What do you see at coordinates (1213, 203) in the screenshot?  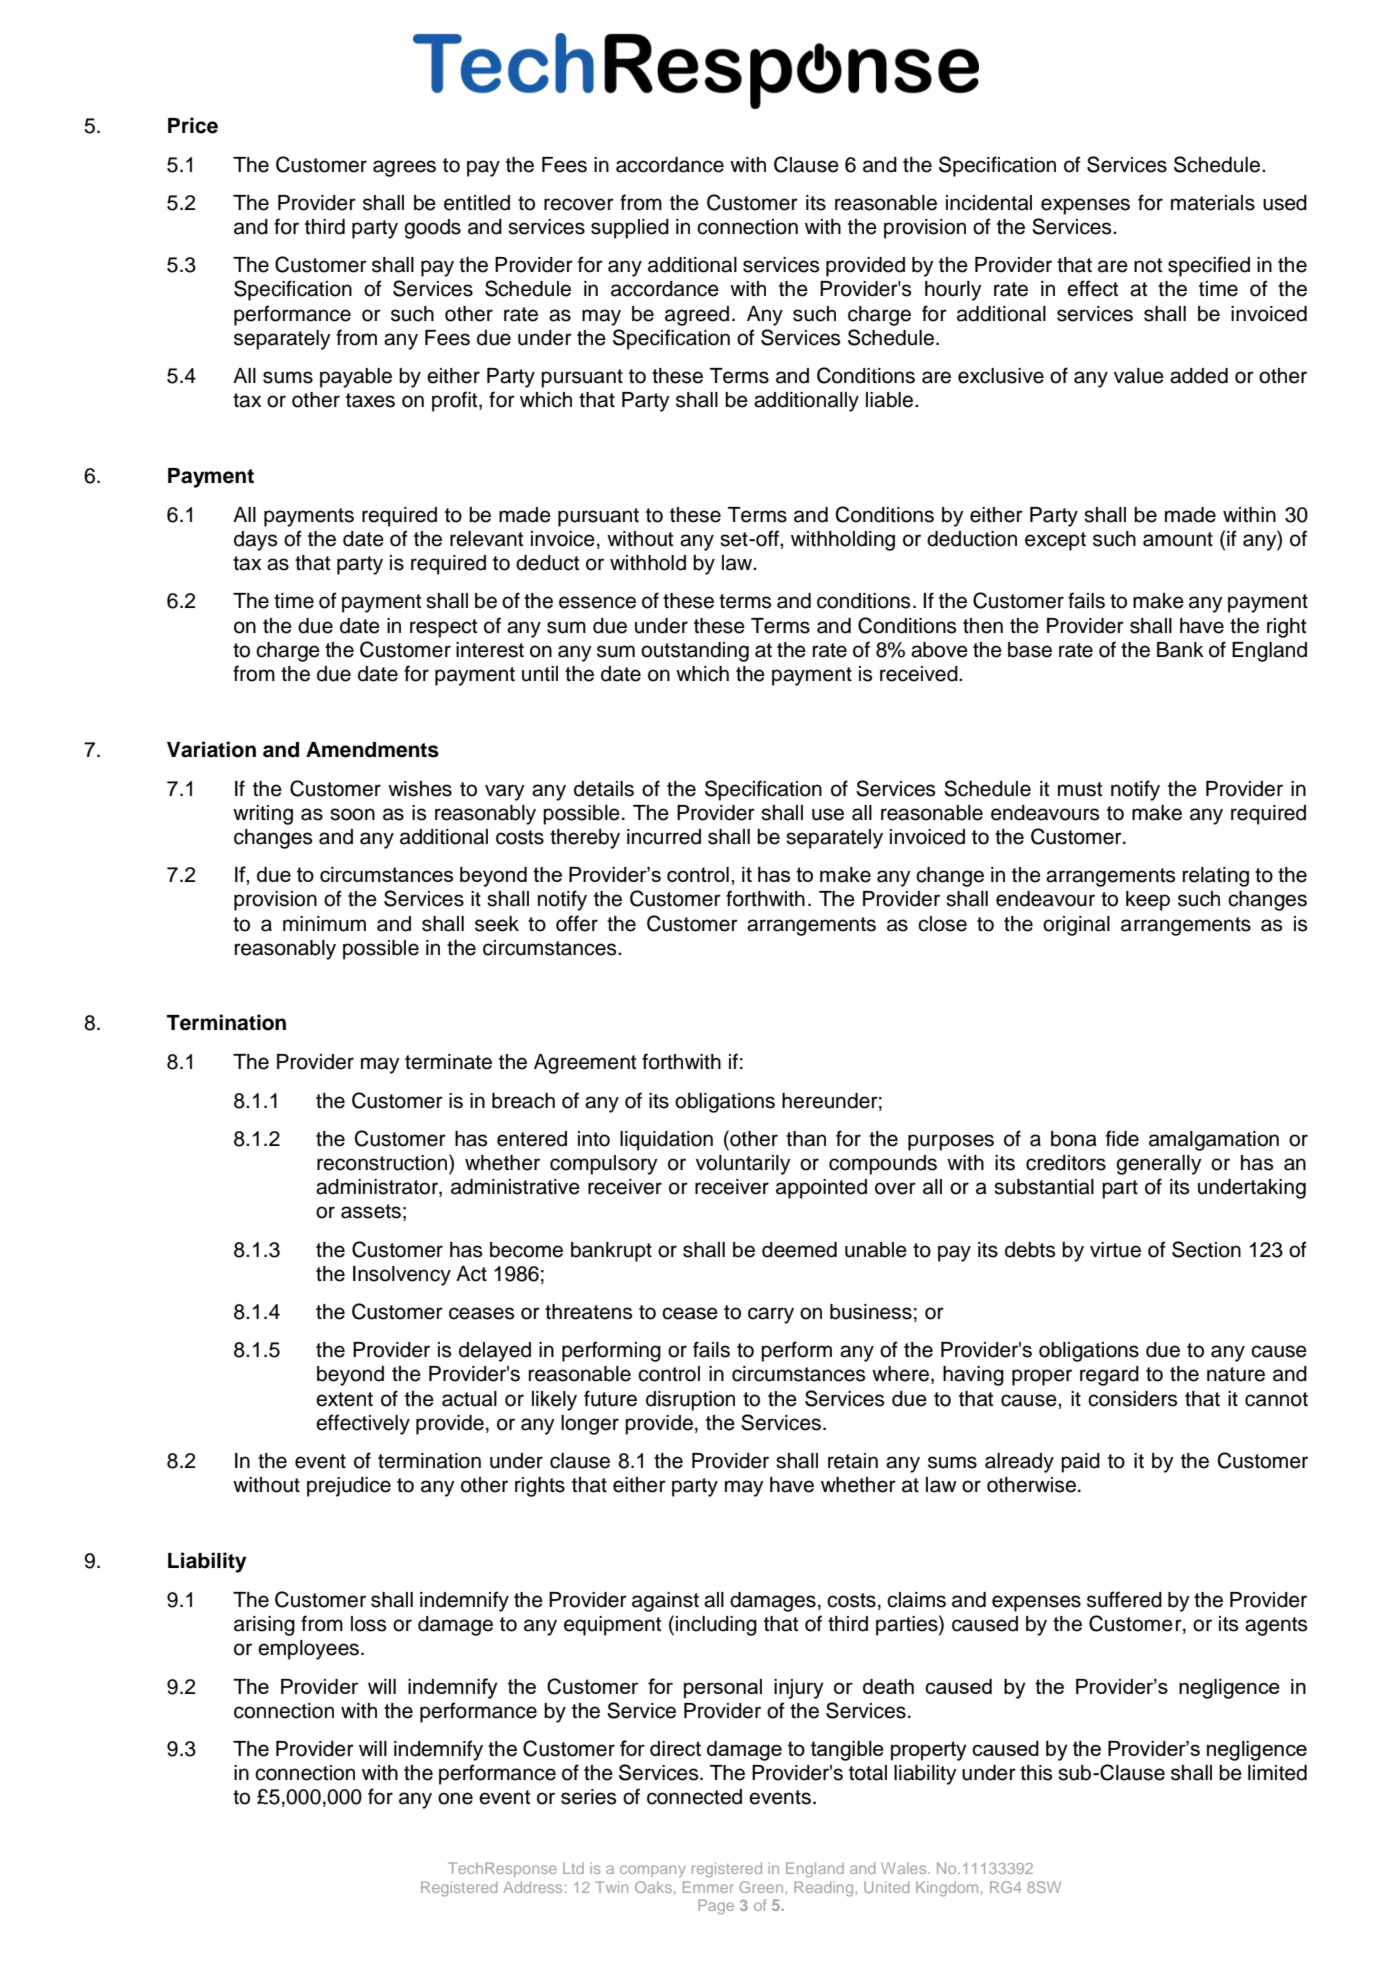 I see `materials` at bounding box center [1213, 203].
